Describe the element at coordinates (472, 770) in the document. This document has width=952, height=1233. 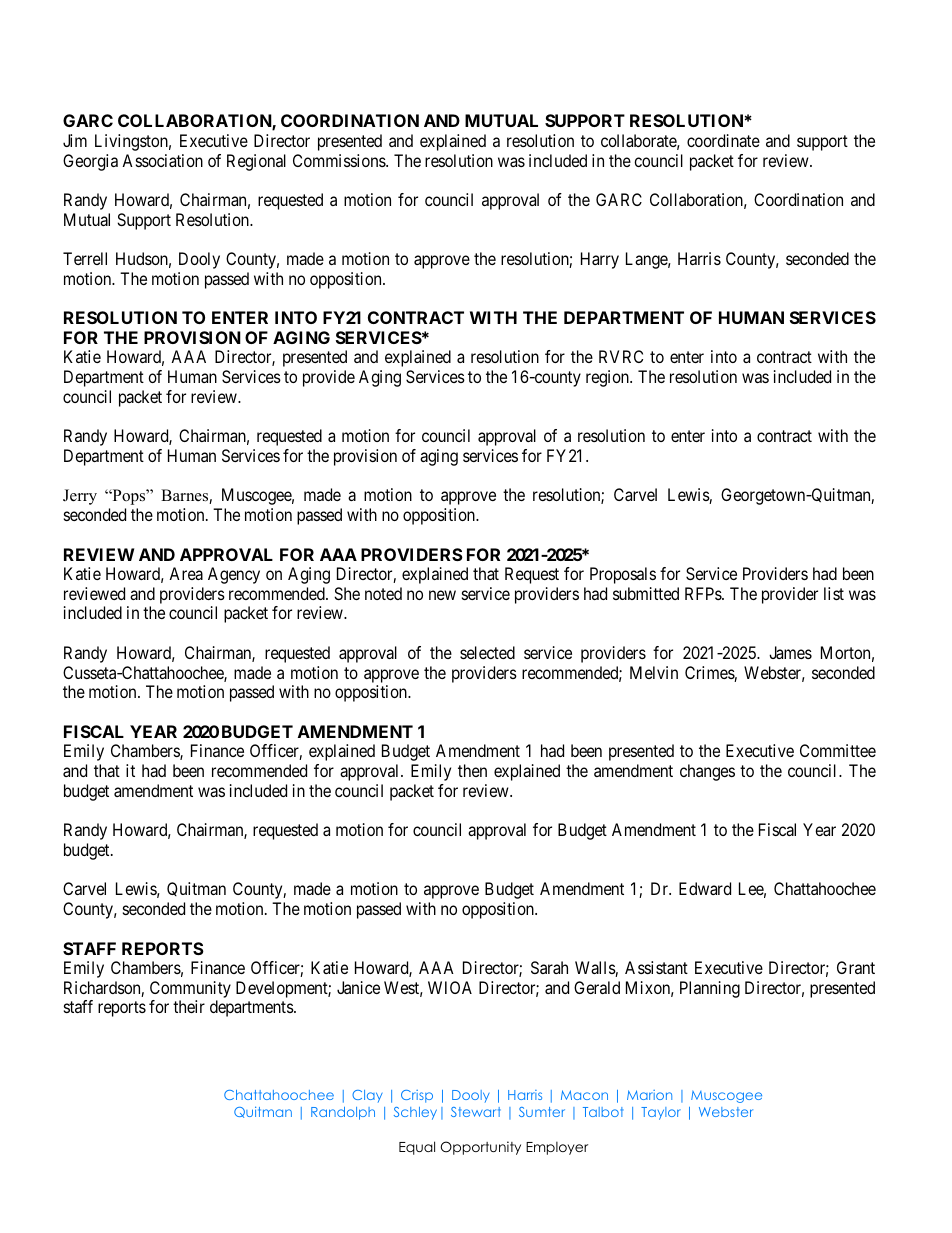
I see `then` at that location.
